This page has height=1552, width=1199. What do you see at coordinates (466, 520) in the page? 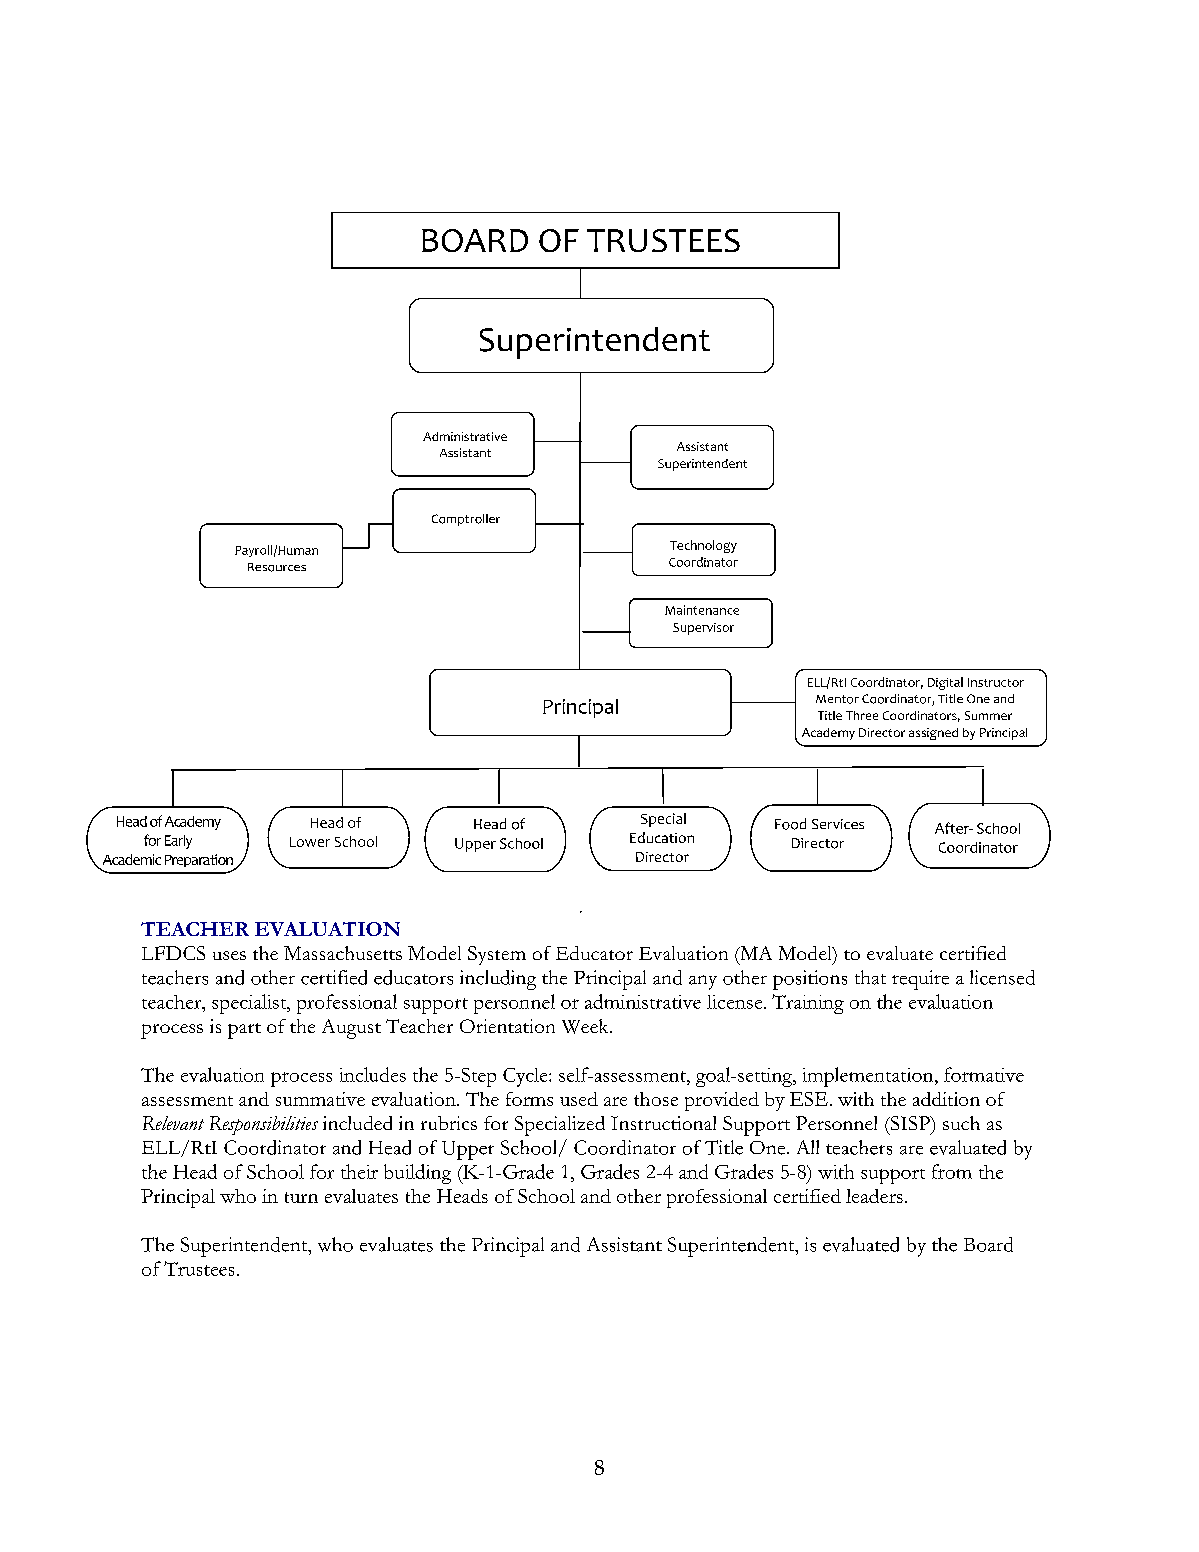
I see `Comptroller` at bounding box center [466, 520].
